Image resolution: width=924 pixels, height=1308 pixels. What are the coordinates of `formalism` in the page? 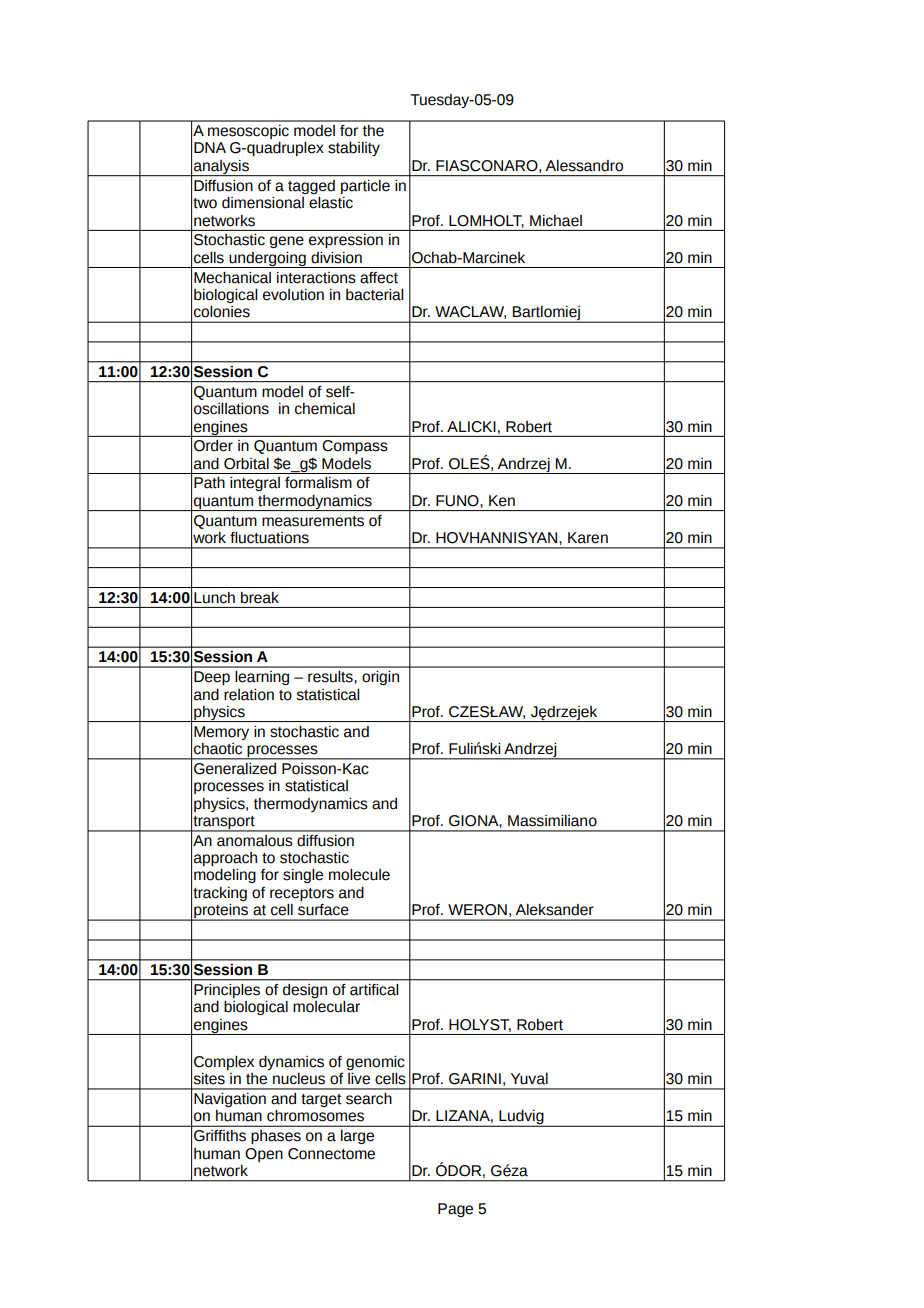 It's located at (318, 483).
